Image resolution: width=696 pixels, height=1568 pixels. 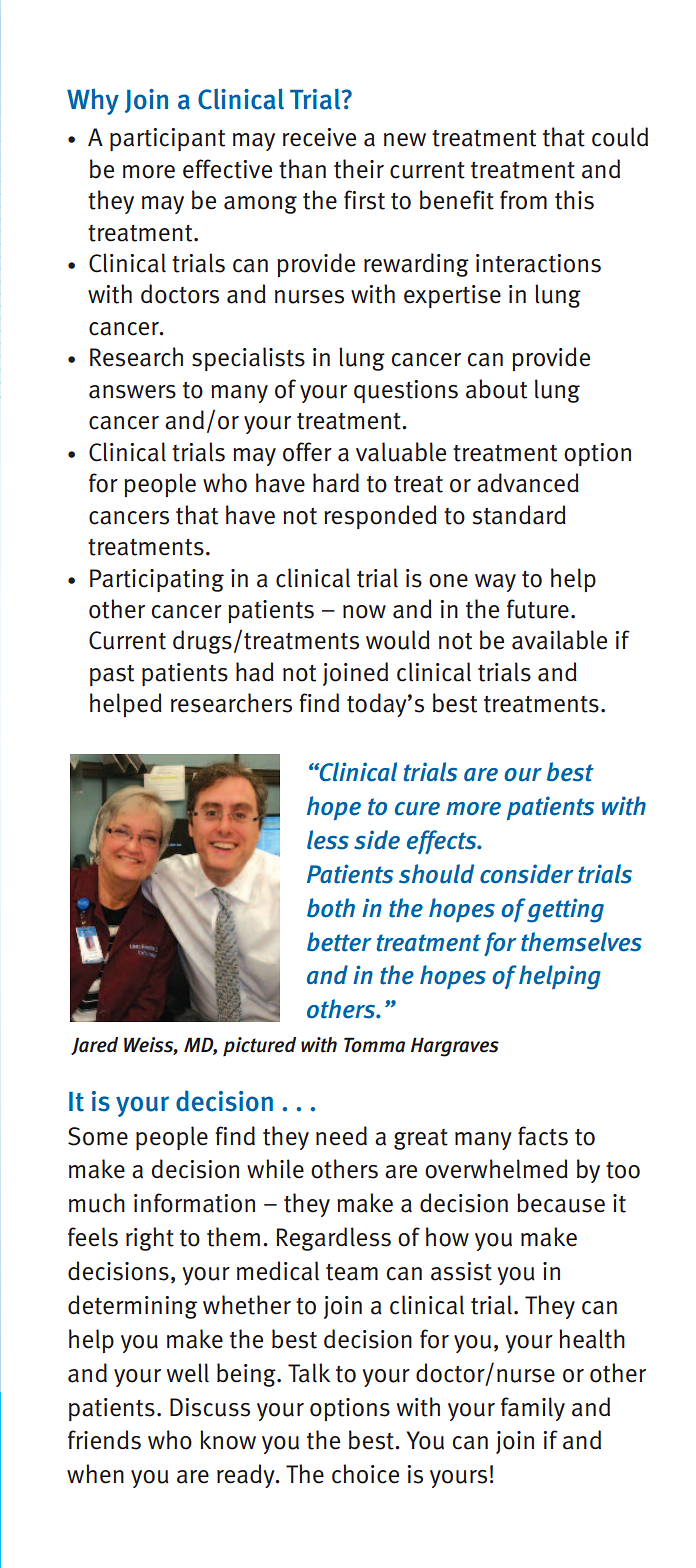 I want to click on participant, so click(x=167, y=139).
